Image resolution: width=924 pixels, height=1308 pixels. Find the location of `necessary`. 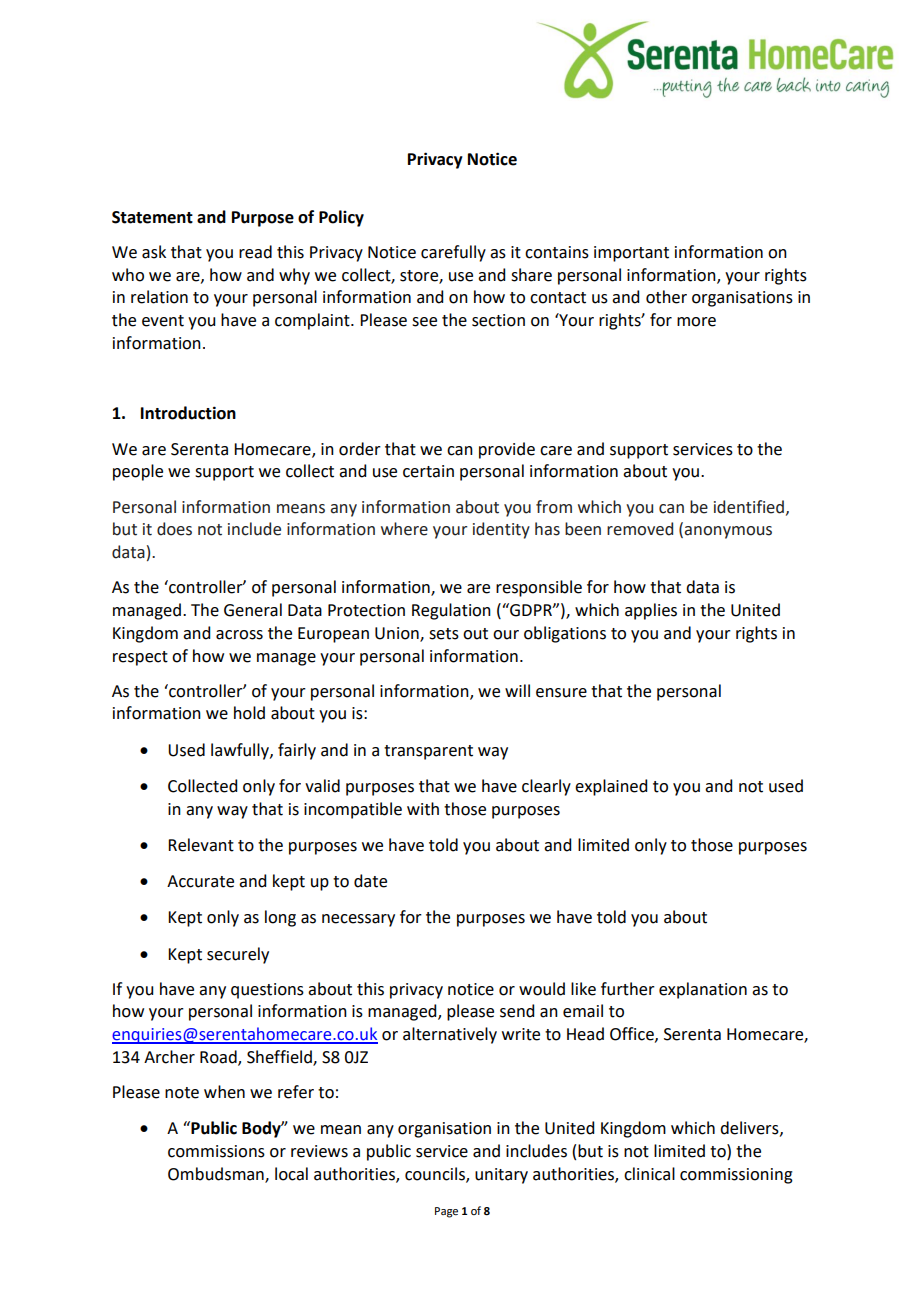

necessary is located at coordinates (358, 920).
